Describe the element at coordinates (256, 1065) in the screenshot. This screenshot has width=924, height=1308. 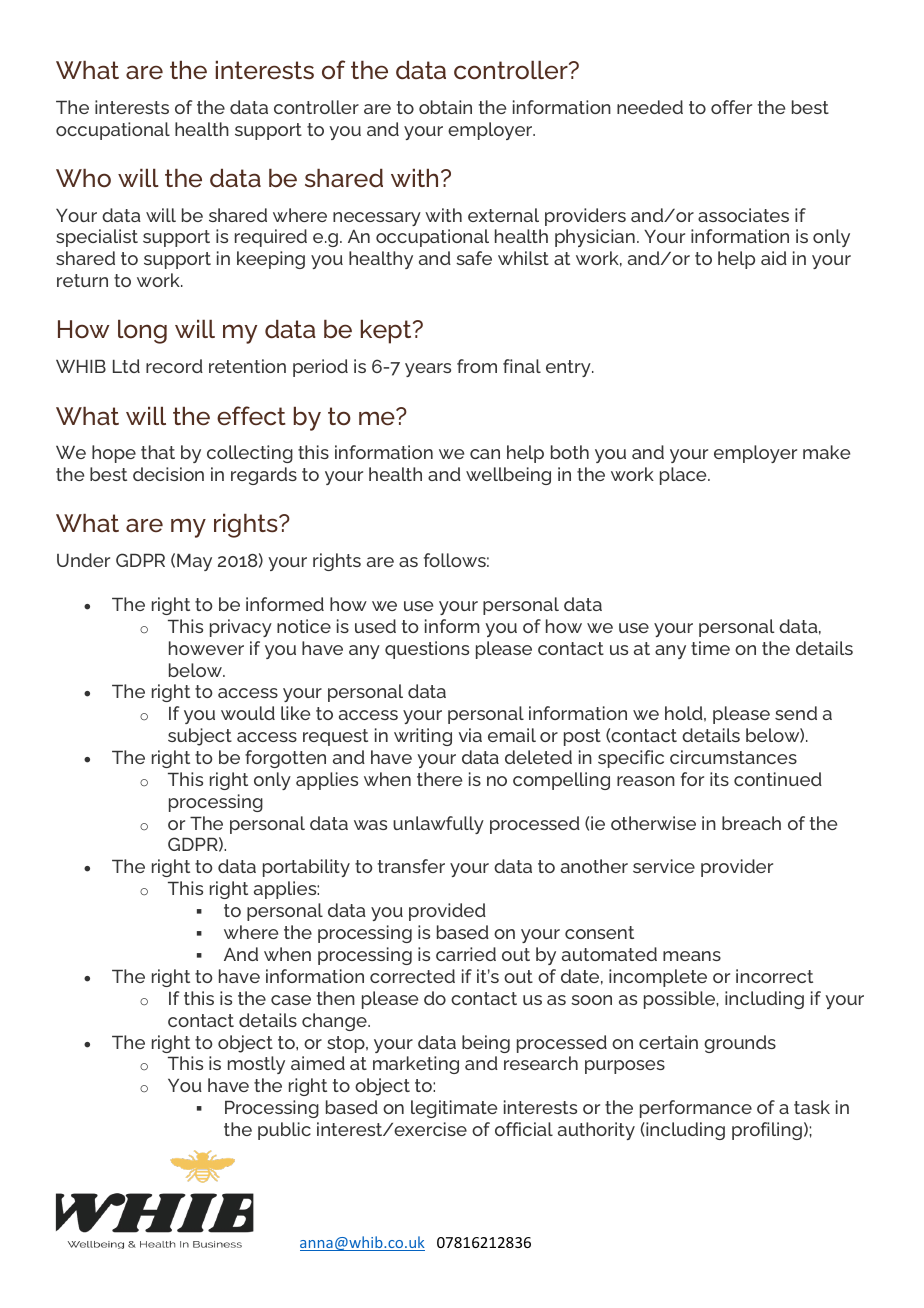
I see `mostly` at that location.
